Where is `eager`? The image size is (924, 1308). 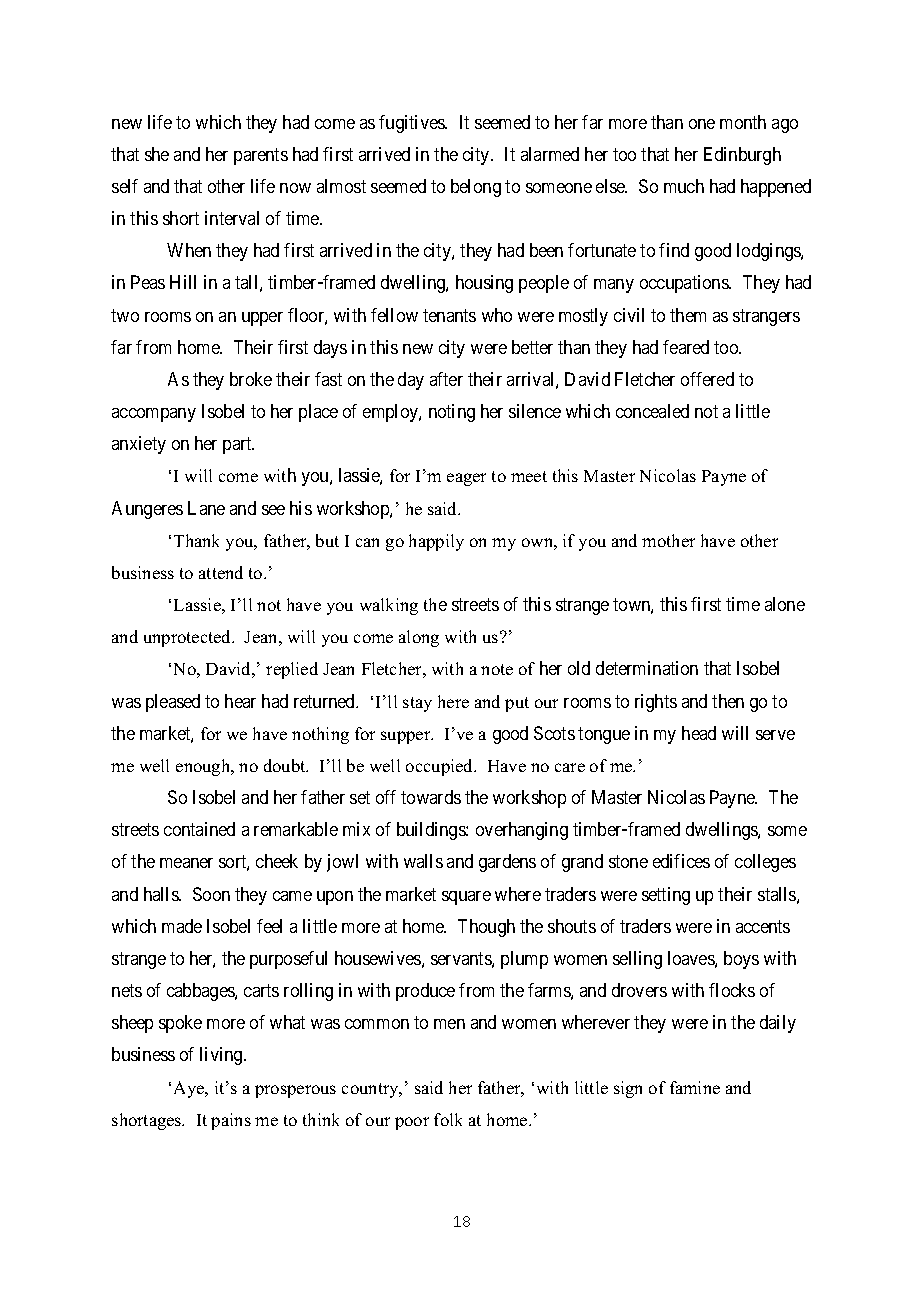
eager is located at coordinates (466, 479).
